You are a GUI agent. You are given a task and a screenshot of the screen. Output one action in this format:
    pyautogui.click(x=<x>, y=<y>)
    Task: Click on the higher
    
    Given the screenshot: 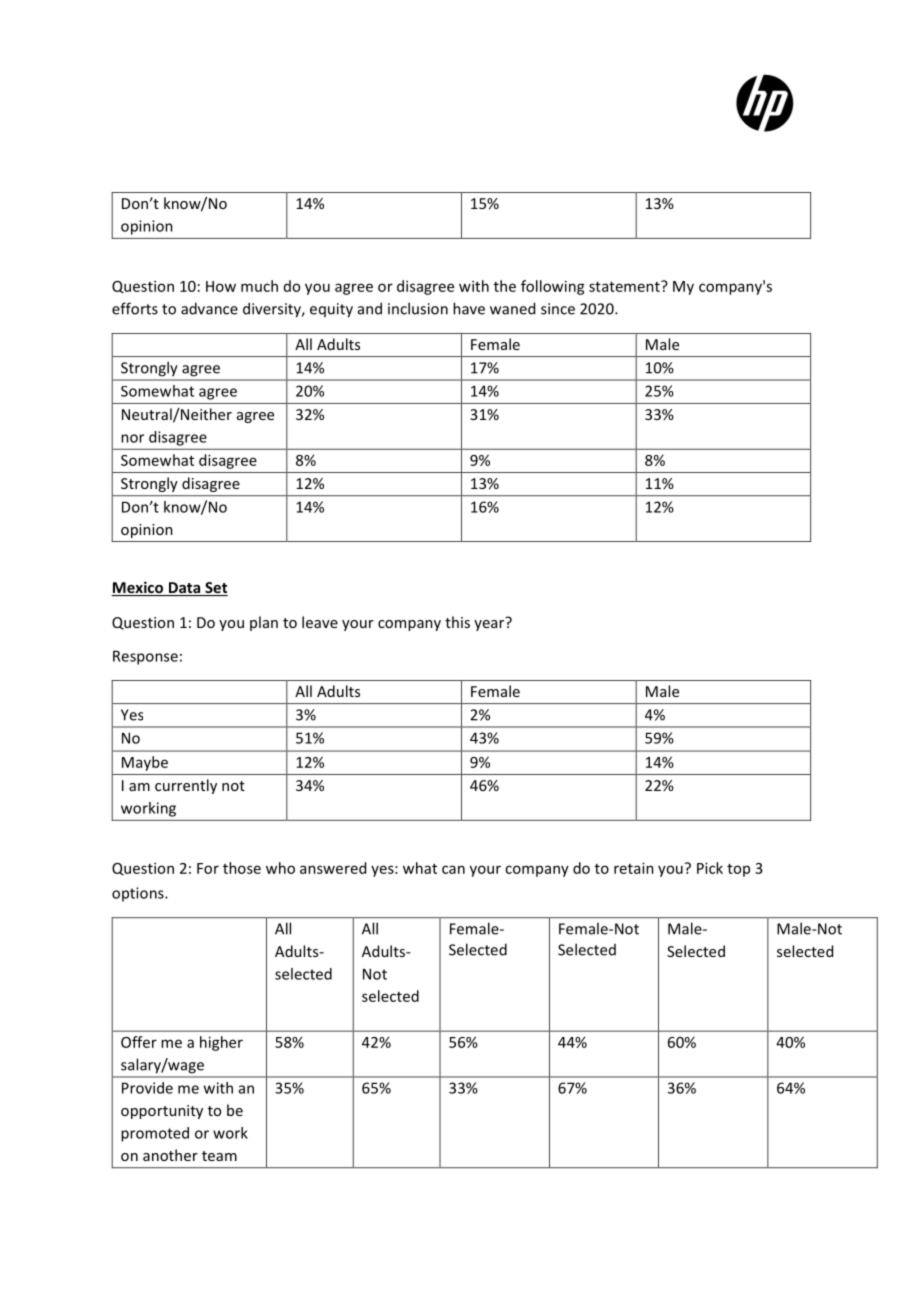 What is the action you would take?
    pyautogui.click(x=221, y=1043)
